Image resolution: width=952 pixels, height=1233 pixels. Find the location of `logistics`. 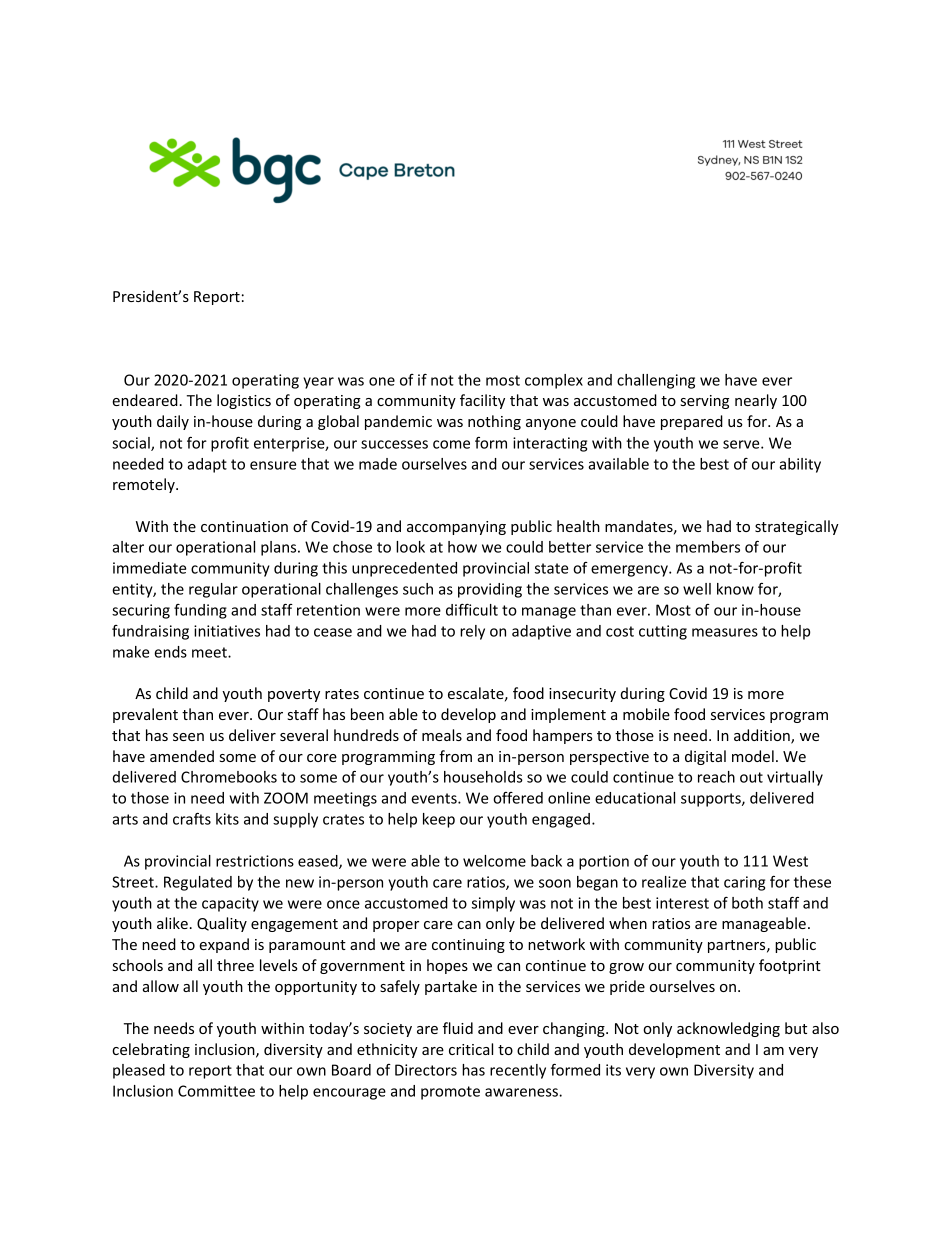

logistics is located at coordinates (244, 401).
